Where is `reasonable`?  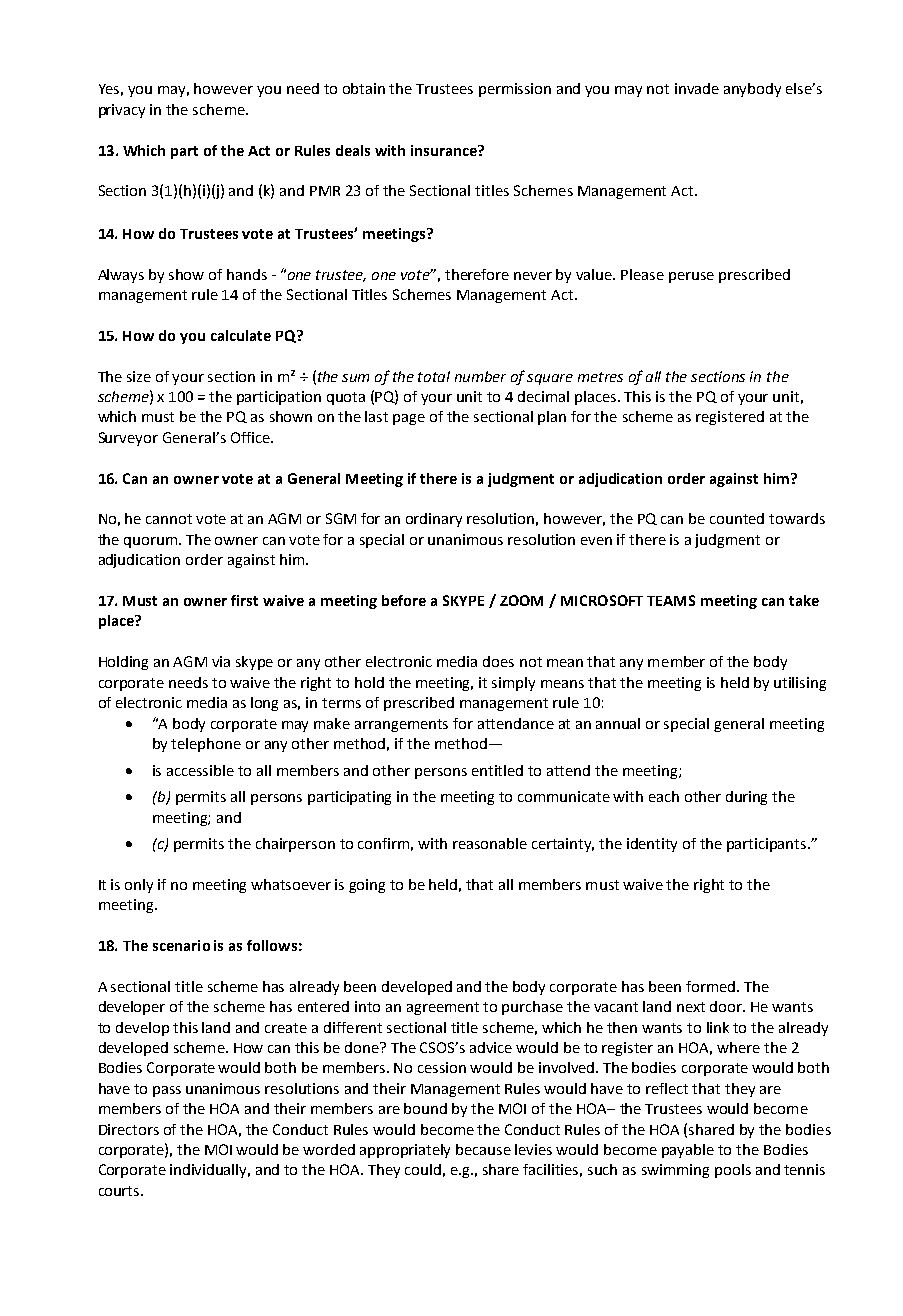 reasonable is located at coordinates (490, 843).
